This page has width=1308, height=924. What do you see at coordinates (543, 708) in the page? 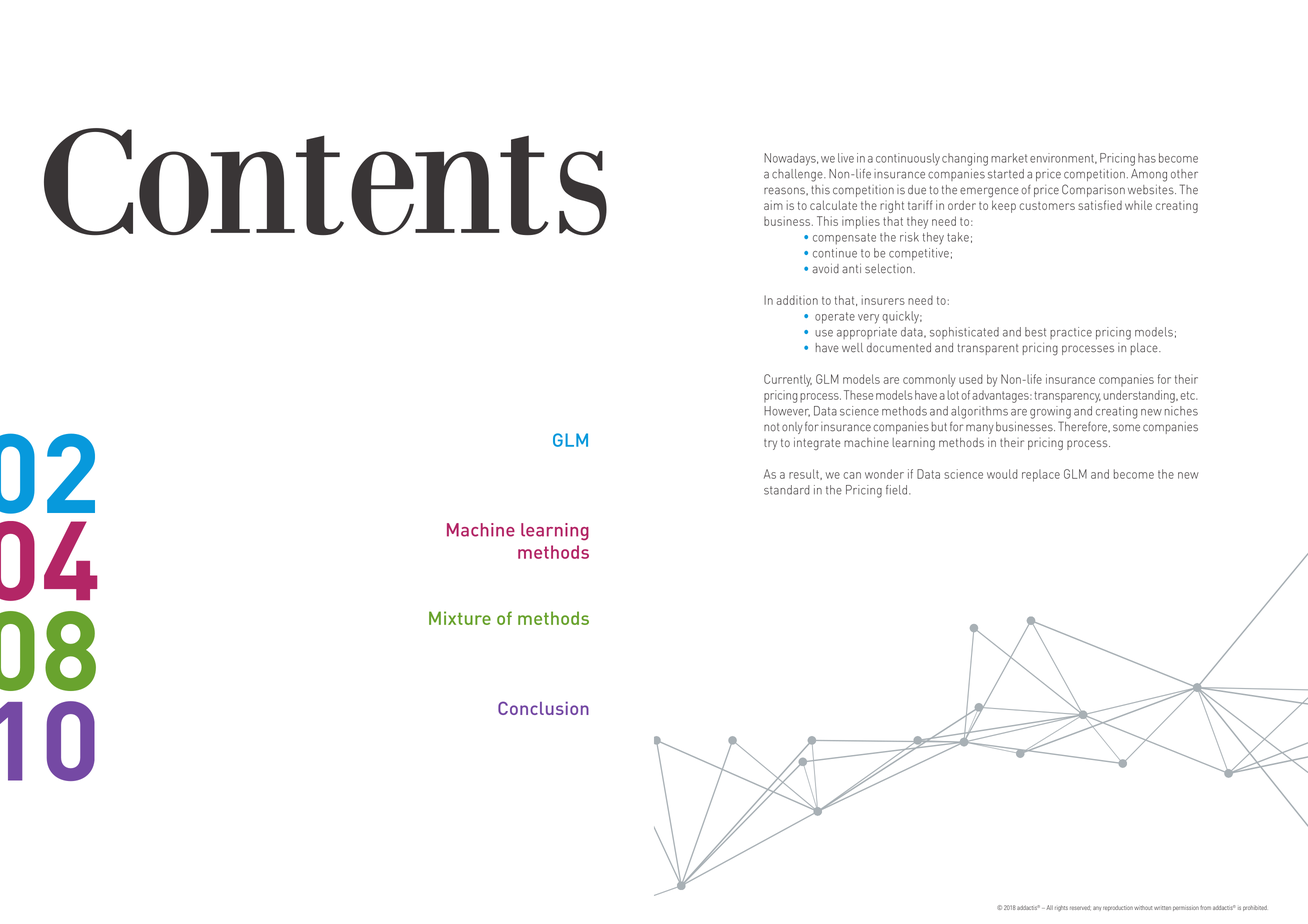
I see `Conclusion` at bounding box center [543, 708].
